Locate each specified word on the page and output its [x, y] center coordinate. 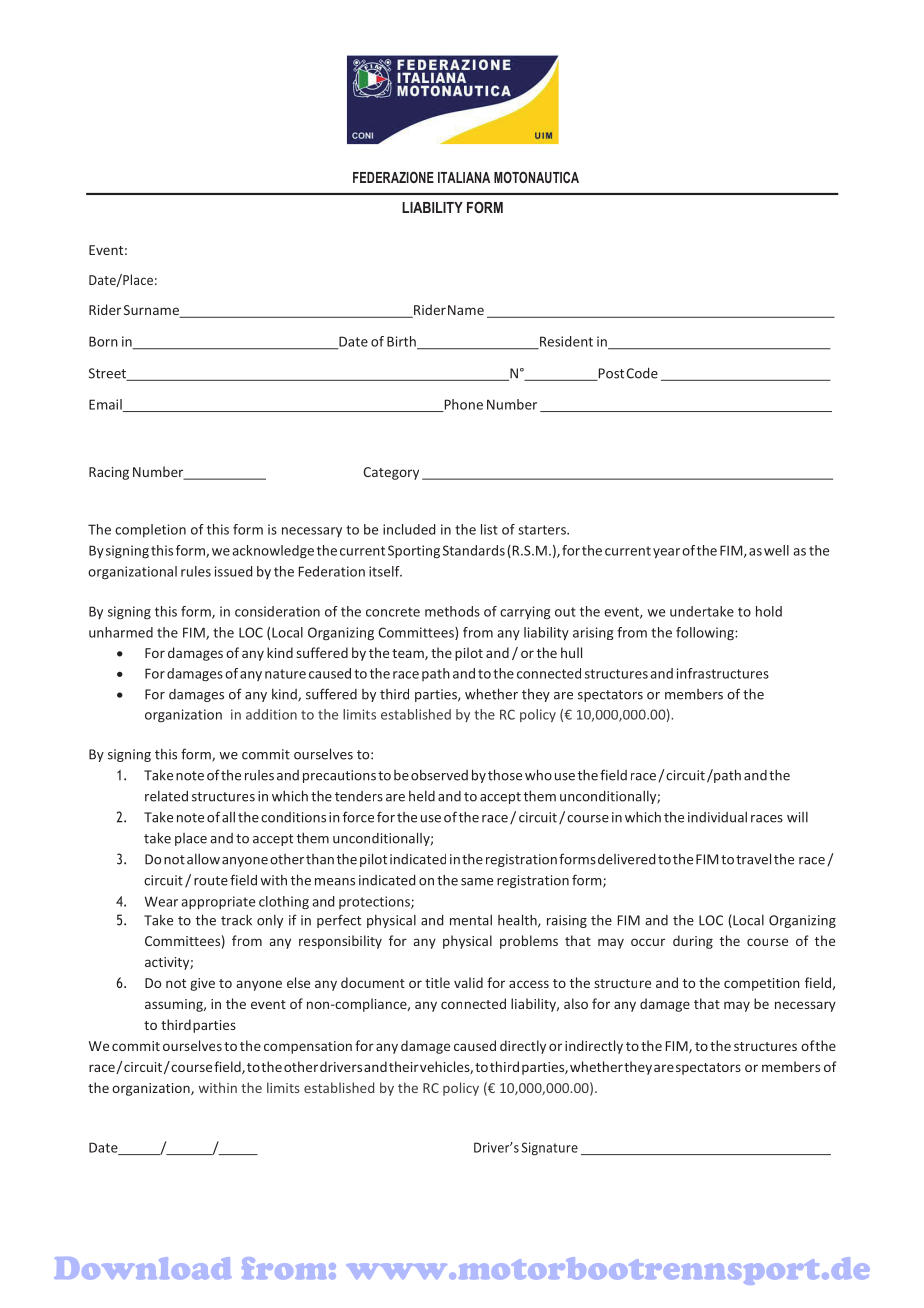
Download [142, 1268]
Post [610, 374]
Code [642, 373]
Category [391, 473]
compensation [308, 1047]
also [576, 1003]
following [706, 634]
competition [762, 984]
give [202, 984]
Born [103, 341]
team [409, 654]
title [437, 982]
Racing [109, 473]
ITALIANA [464, 177]
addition [271, 714]
